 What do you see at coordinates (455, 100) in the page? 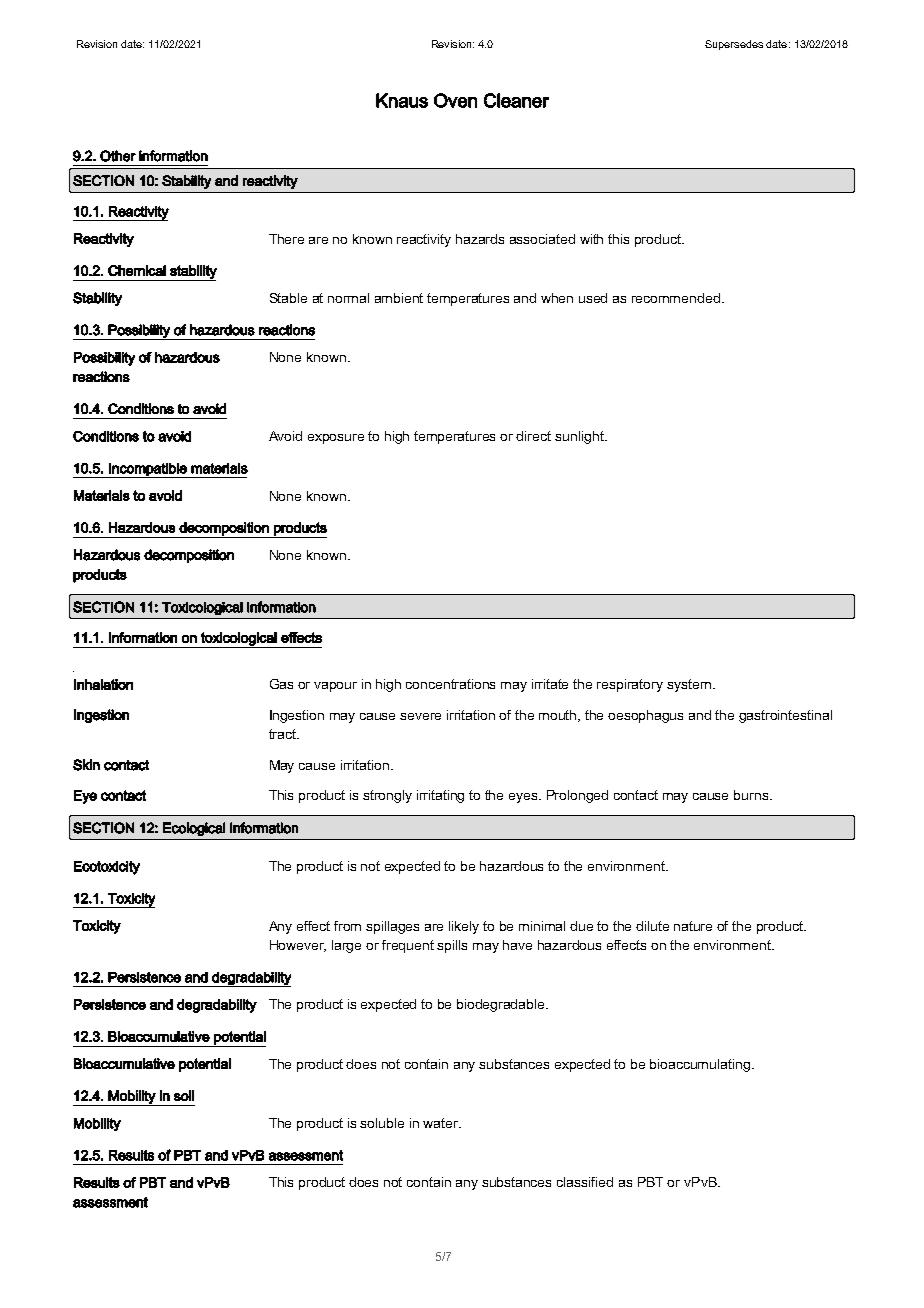
I see `Oven` at bounding box center [455, 100].
